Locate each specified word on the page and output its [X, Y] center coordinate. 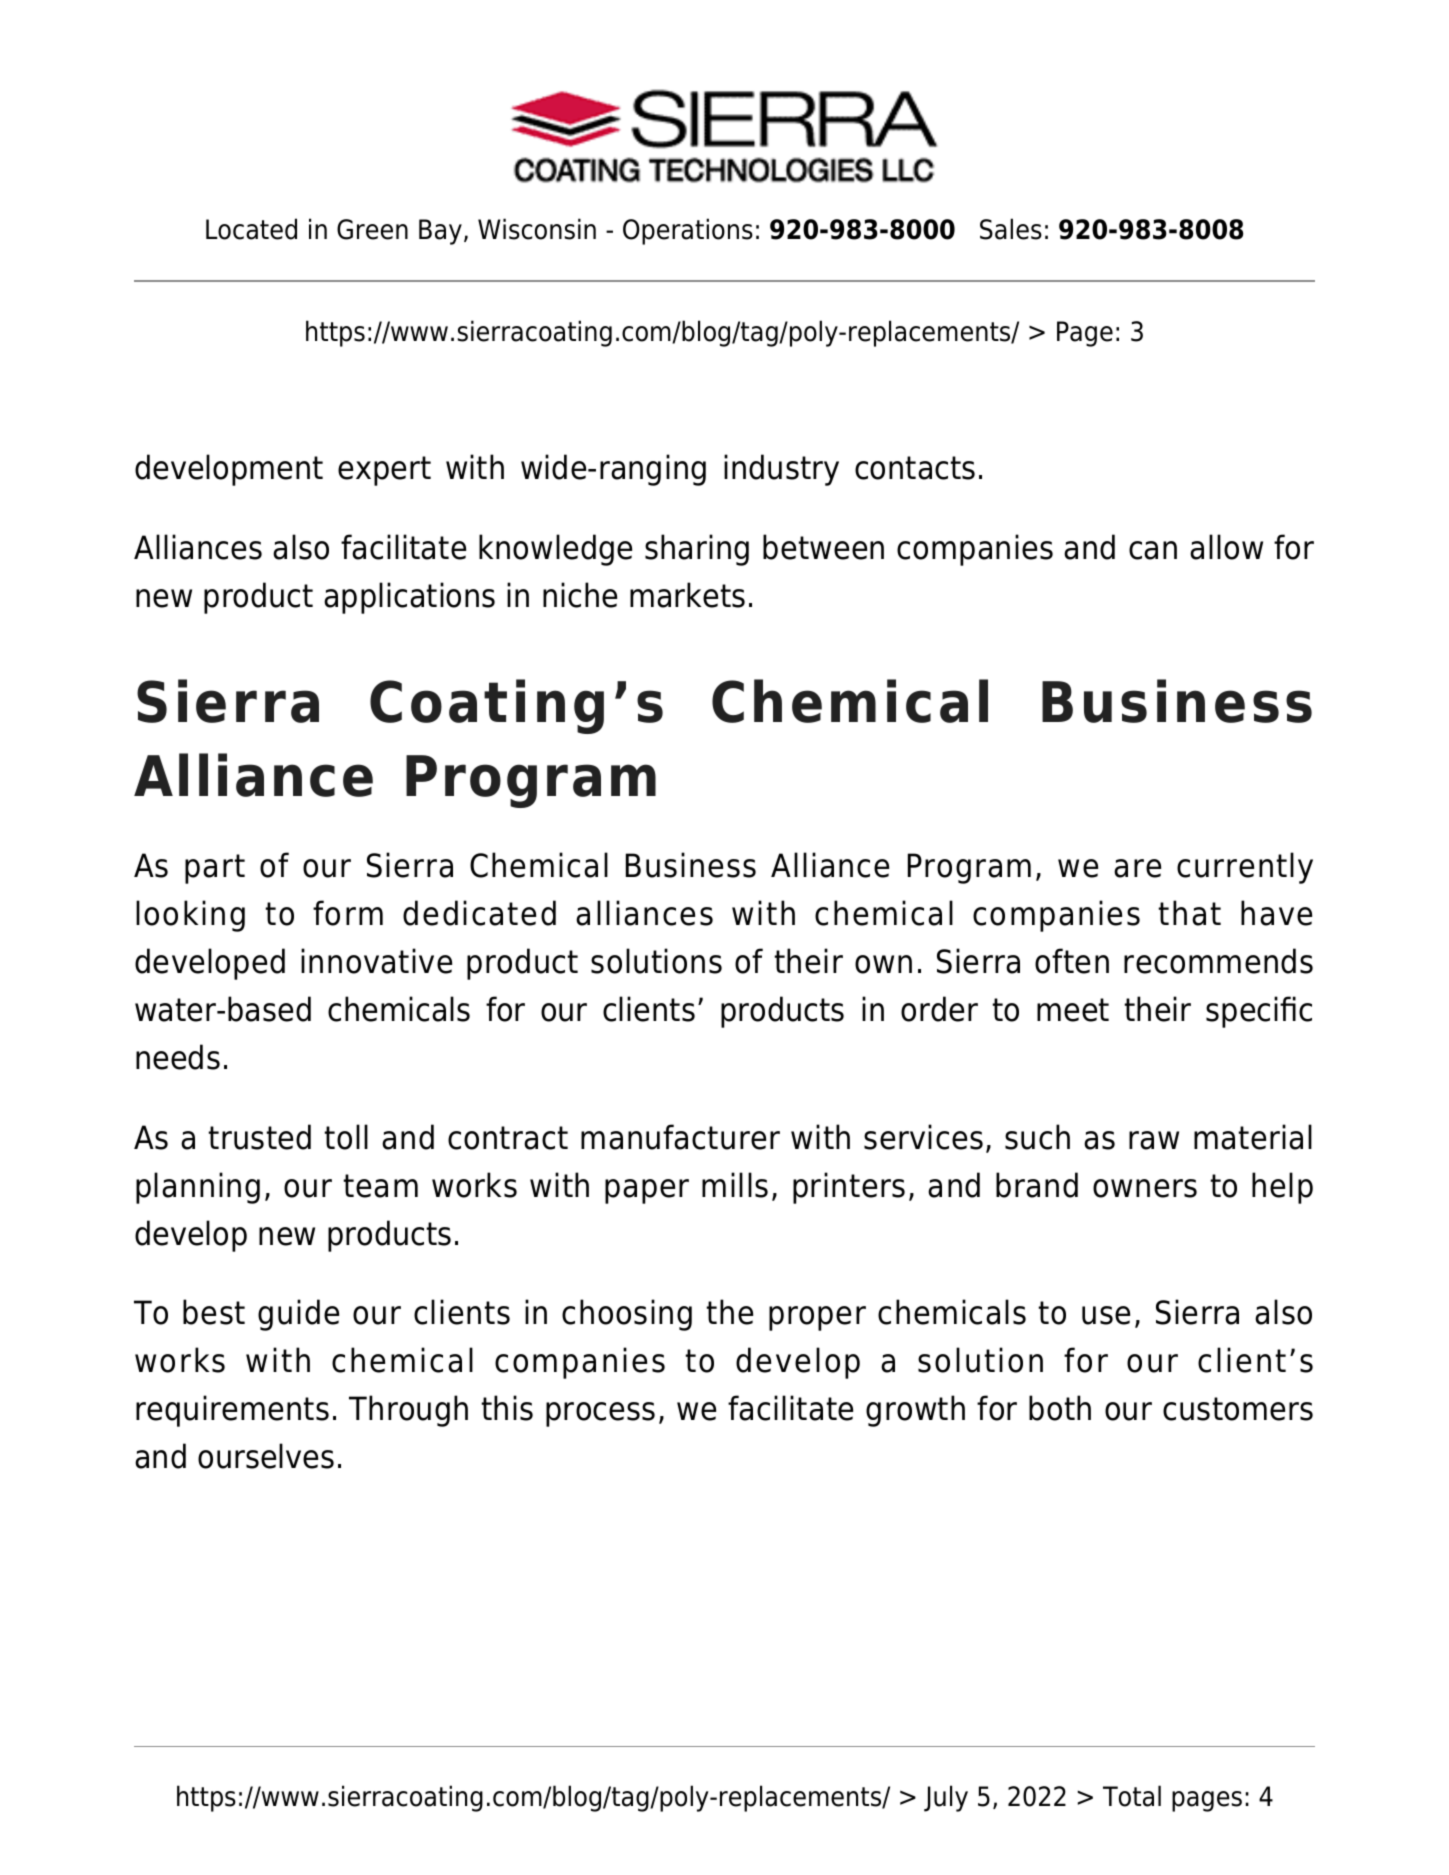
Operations [688, 231]
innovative [376, 961]
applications [409, 598]
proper [817, 1318]
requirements [232, 1411]
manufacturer [680, 1137]
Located [251, 229]
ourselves [266, 1456]
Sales [1011, 229]
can [1153, 550]
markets [687, 595]
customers [1238, 1409]
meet [1073, 1010]
